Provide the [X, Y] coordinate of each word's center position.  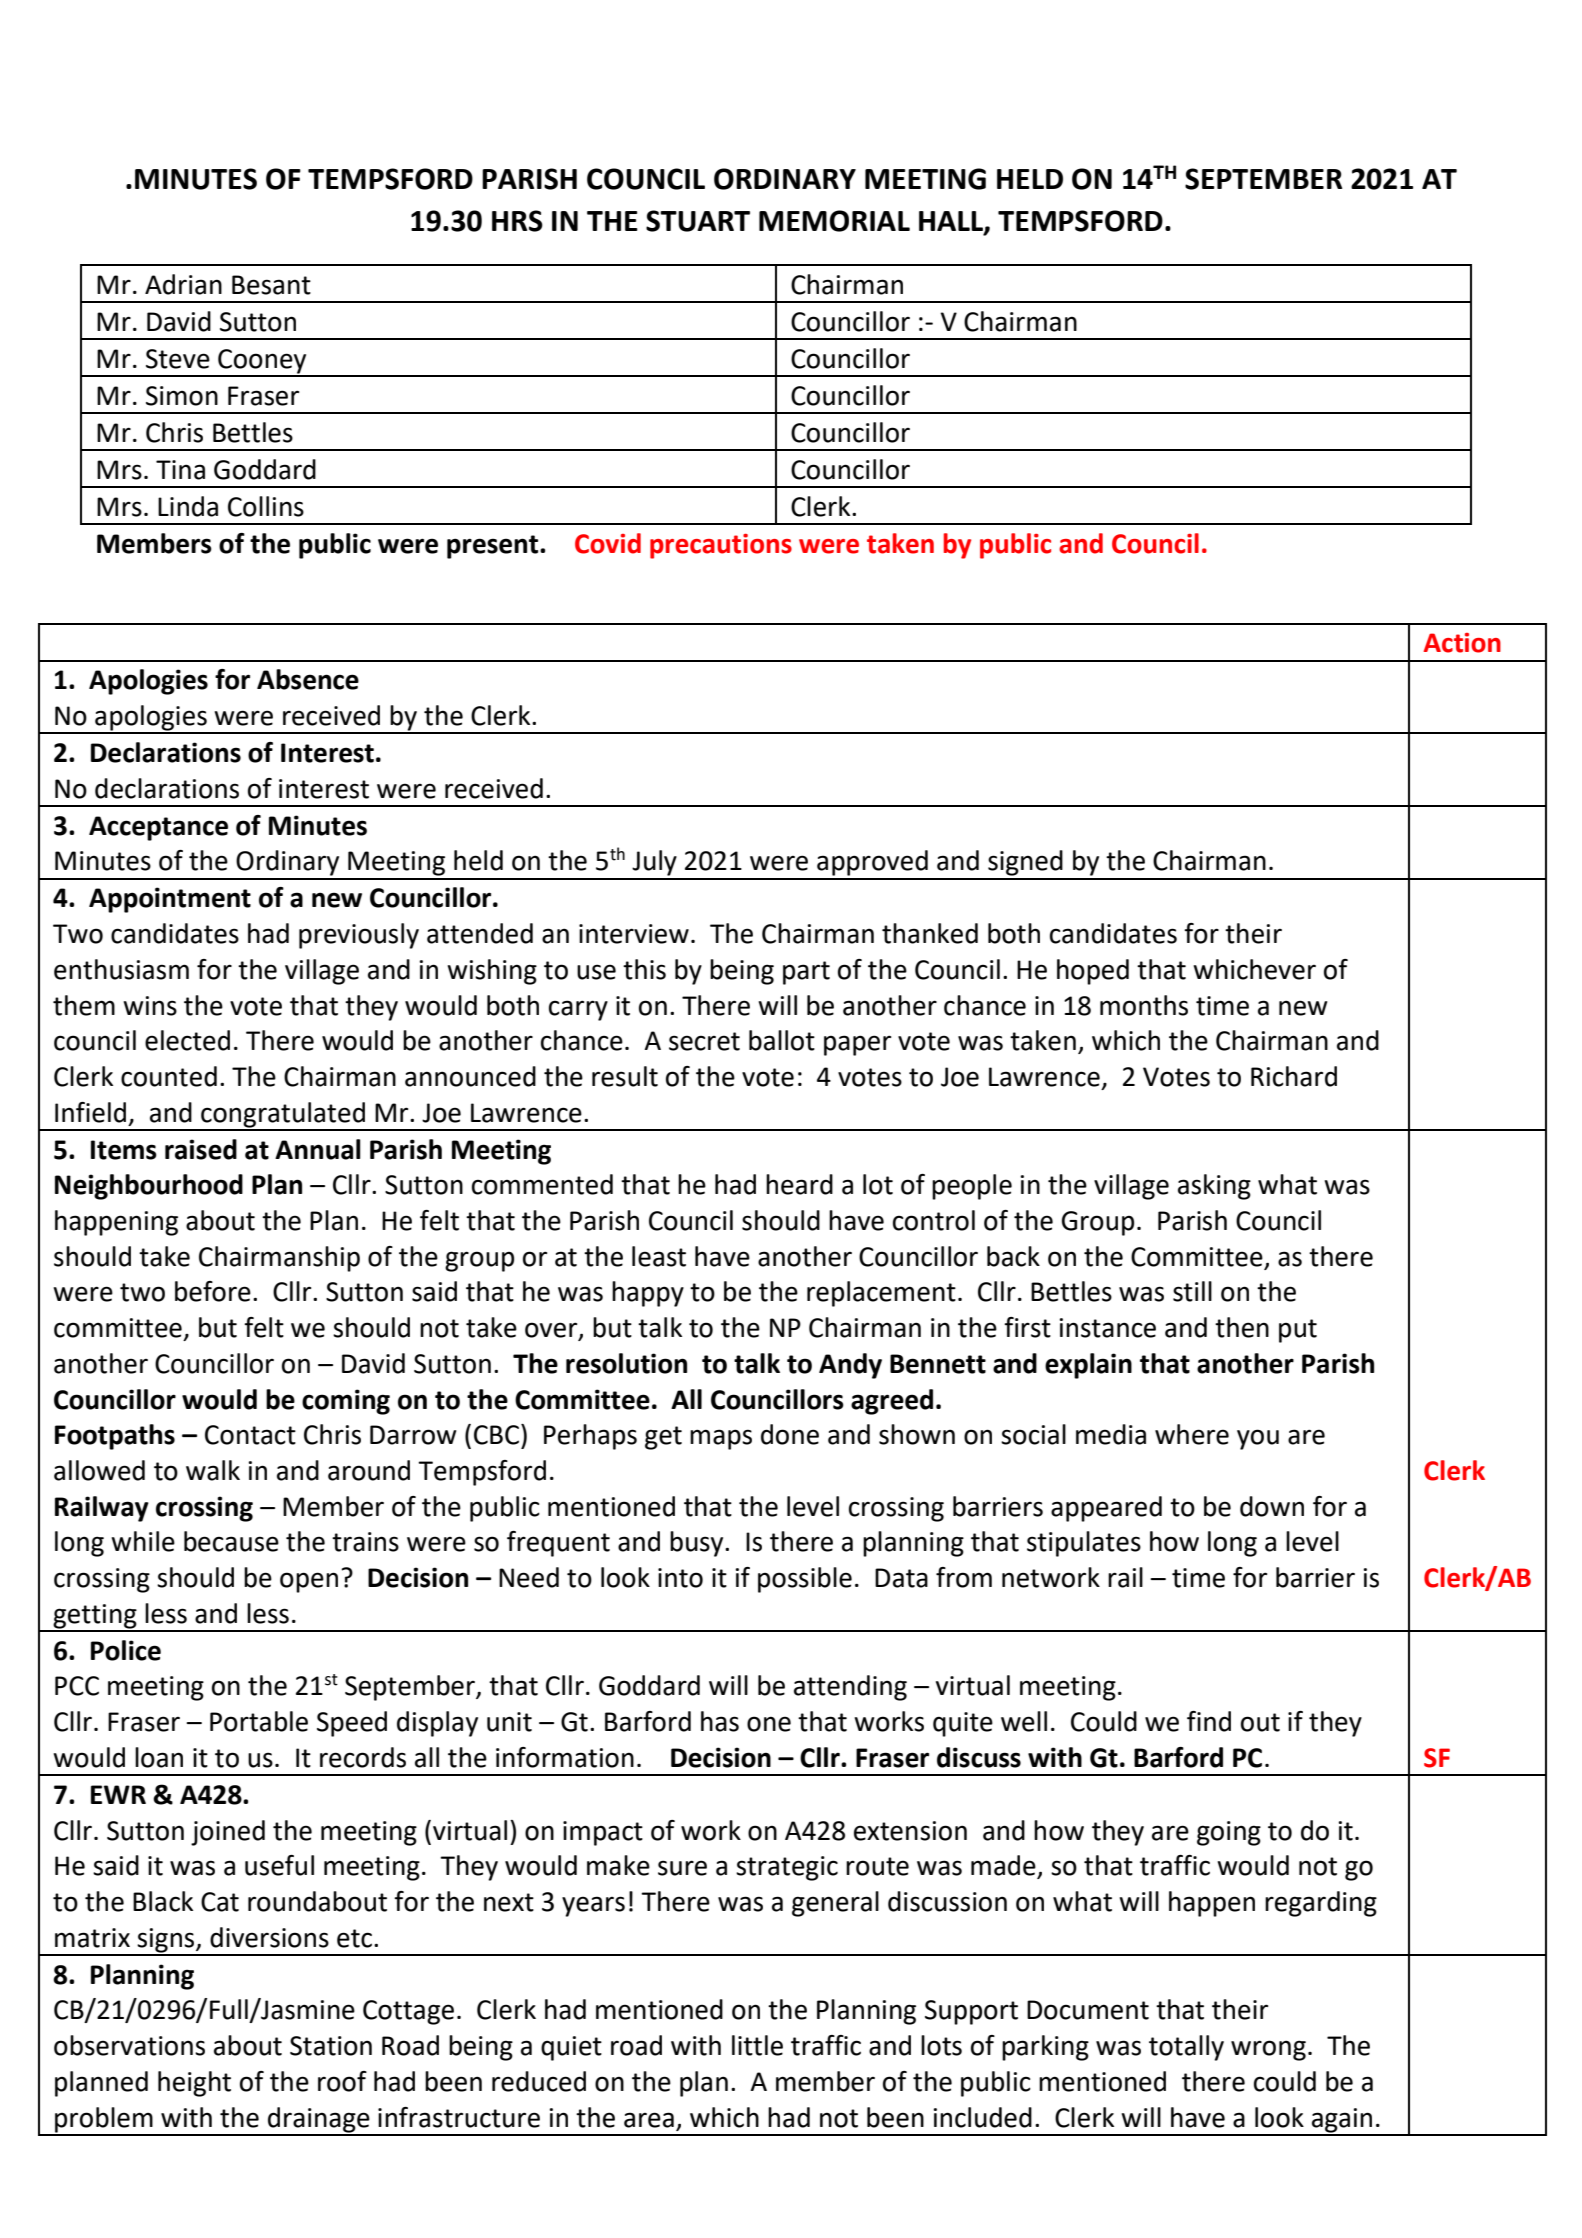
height [194, 2084]
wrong [1268, 2050]
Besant [271, 285]
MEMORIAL [834, 221]
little [757, 2045]
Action [1462, 643]
